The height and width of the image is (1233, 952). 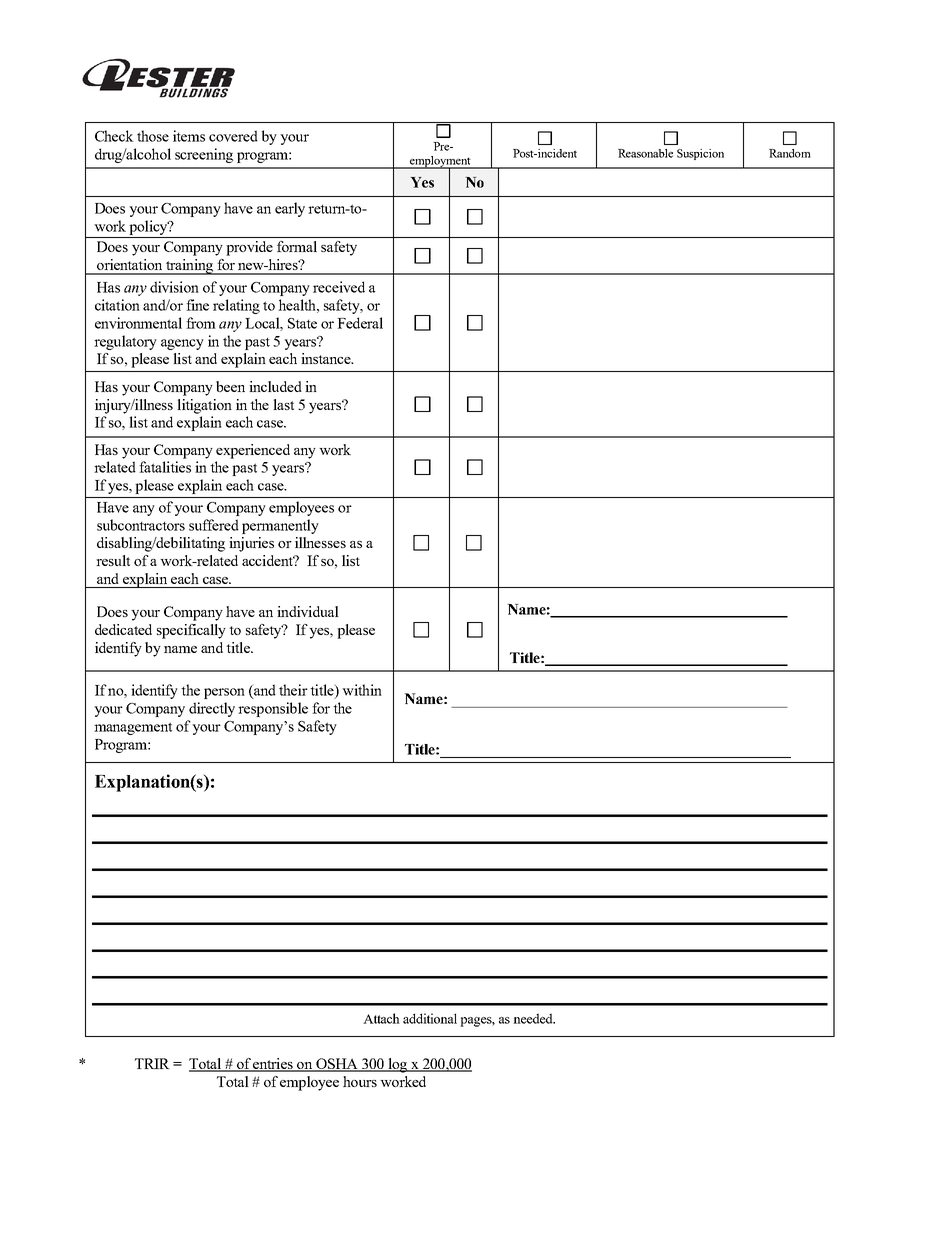 What do you see at coordinates (430, 1018) in the image?
I see `additional` at bounding box center [430, 1018].
